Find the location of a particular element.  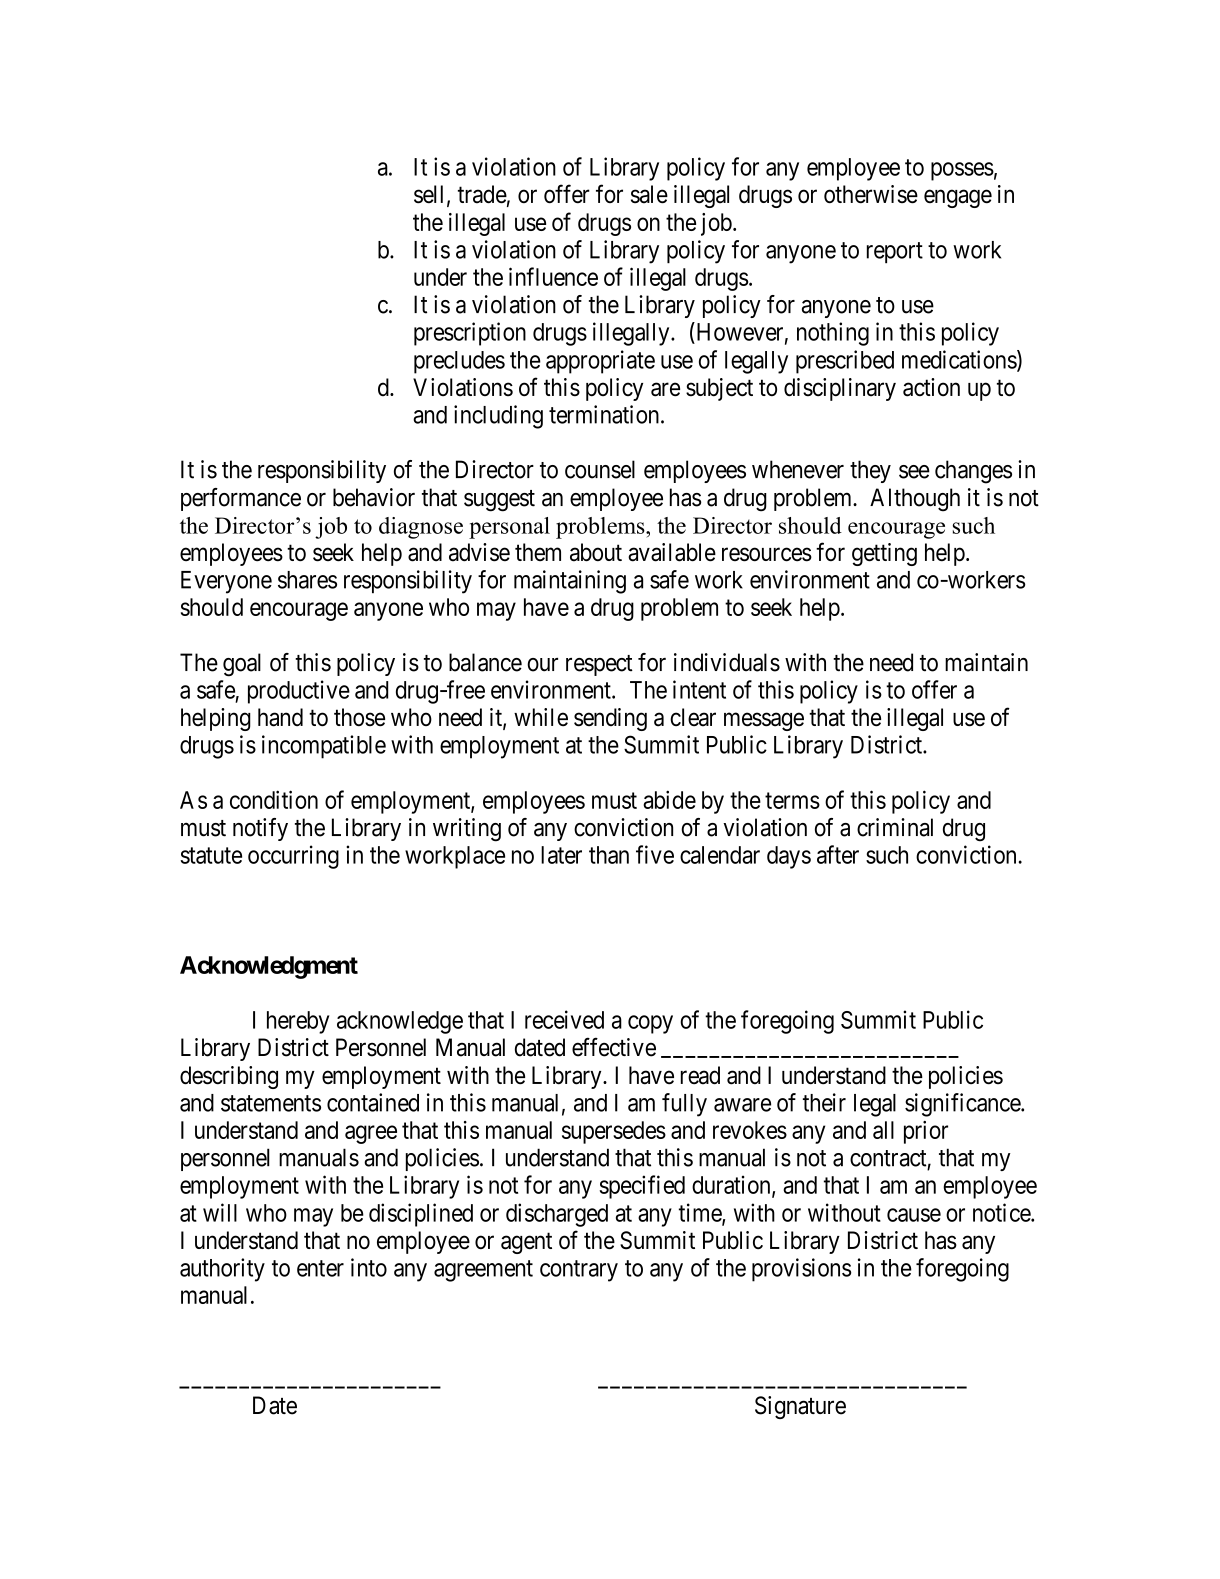

prescription is located at coordinates (470, 334).
